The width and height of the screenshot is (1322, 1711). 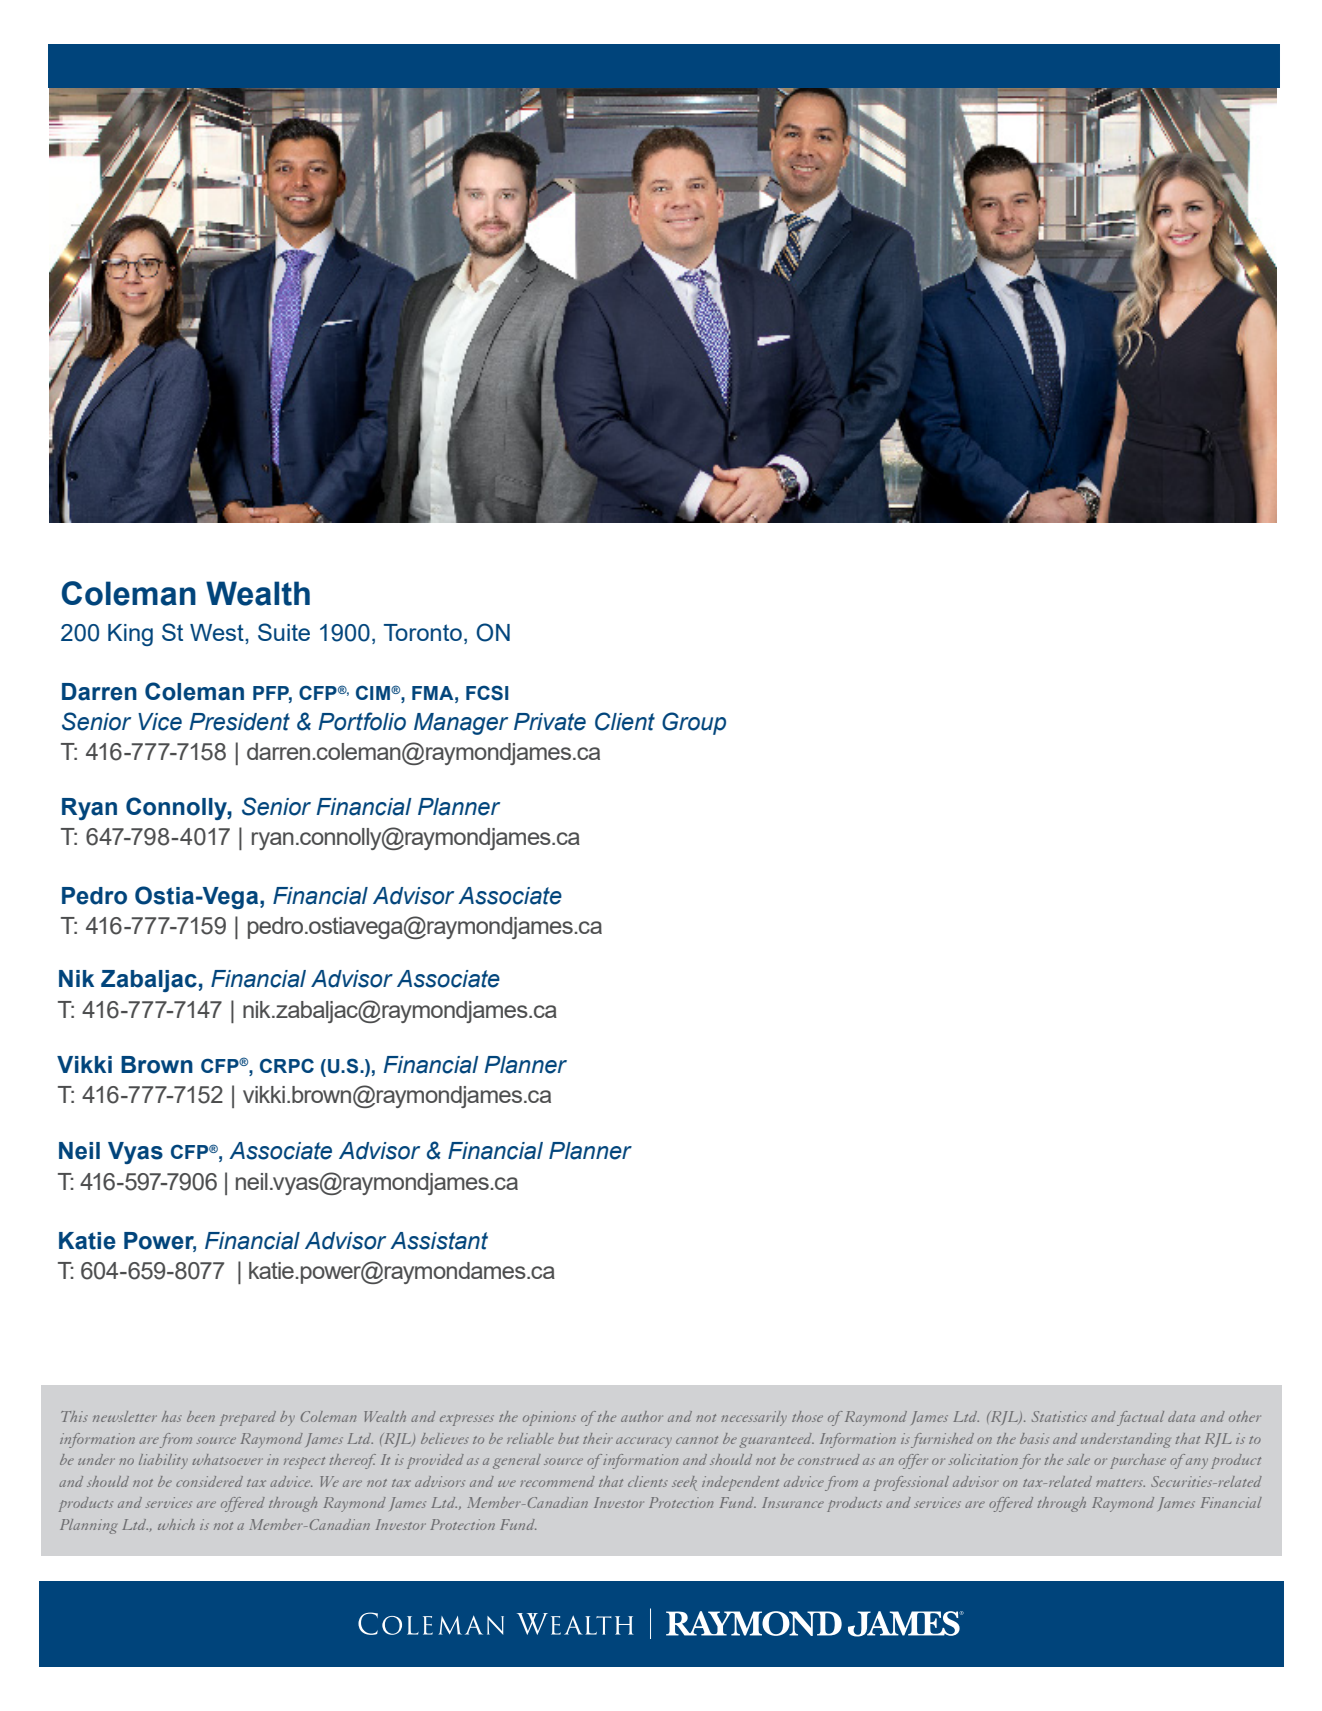 I want to click on Manager, so click(x=461, y=724).
